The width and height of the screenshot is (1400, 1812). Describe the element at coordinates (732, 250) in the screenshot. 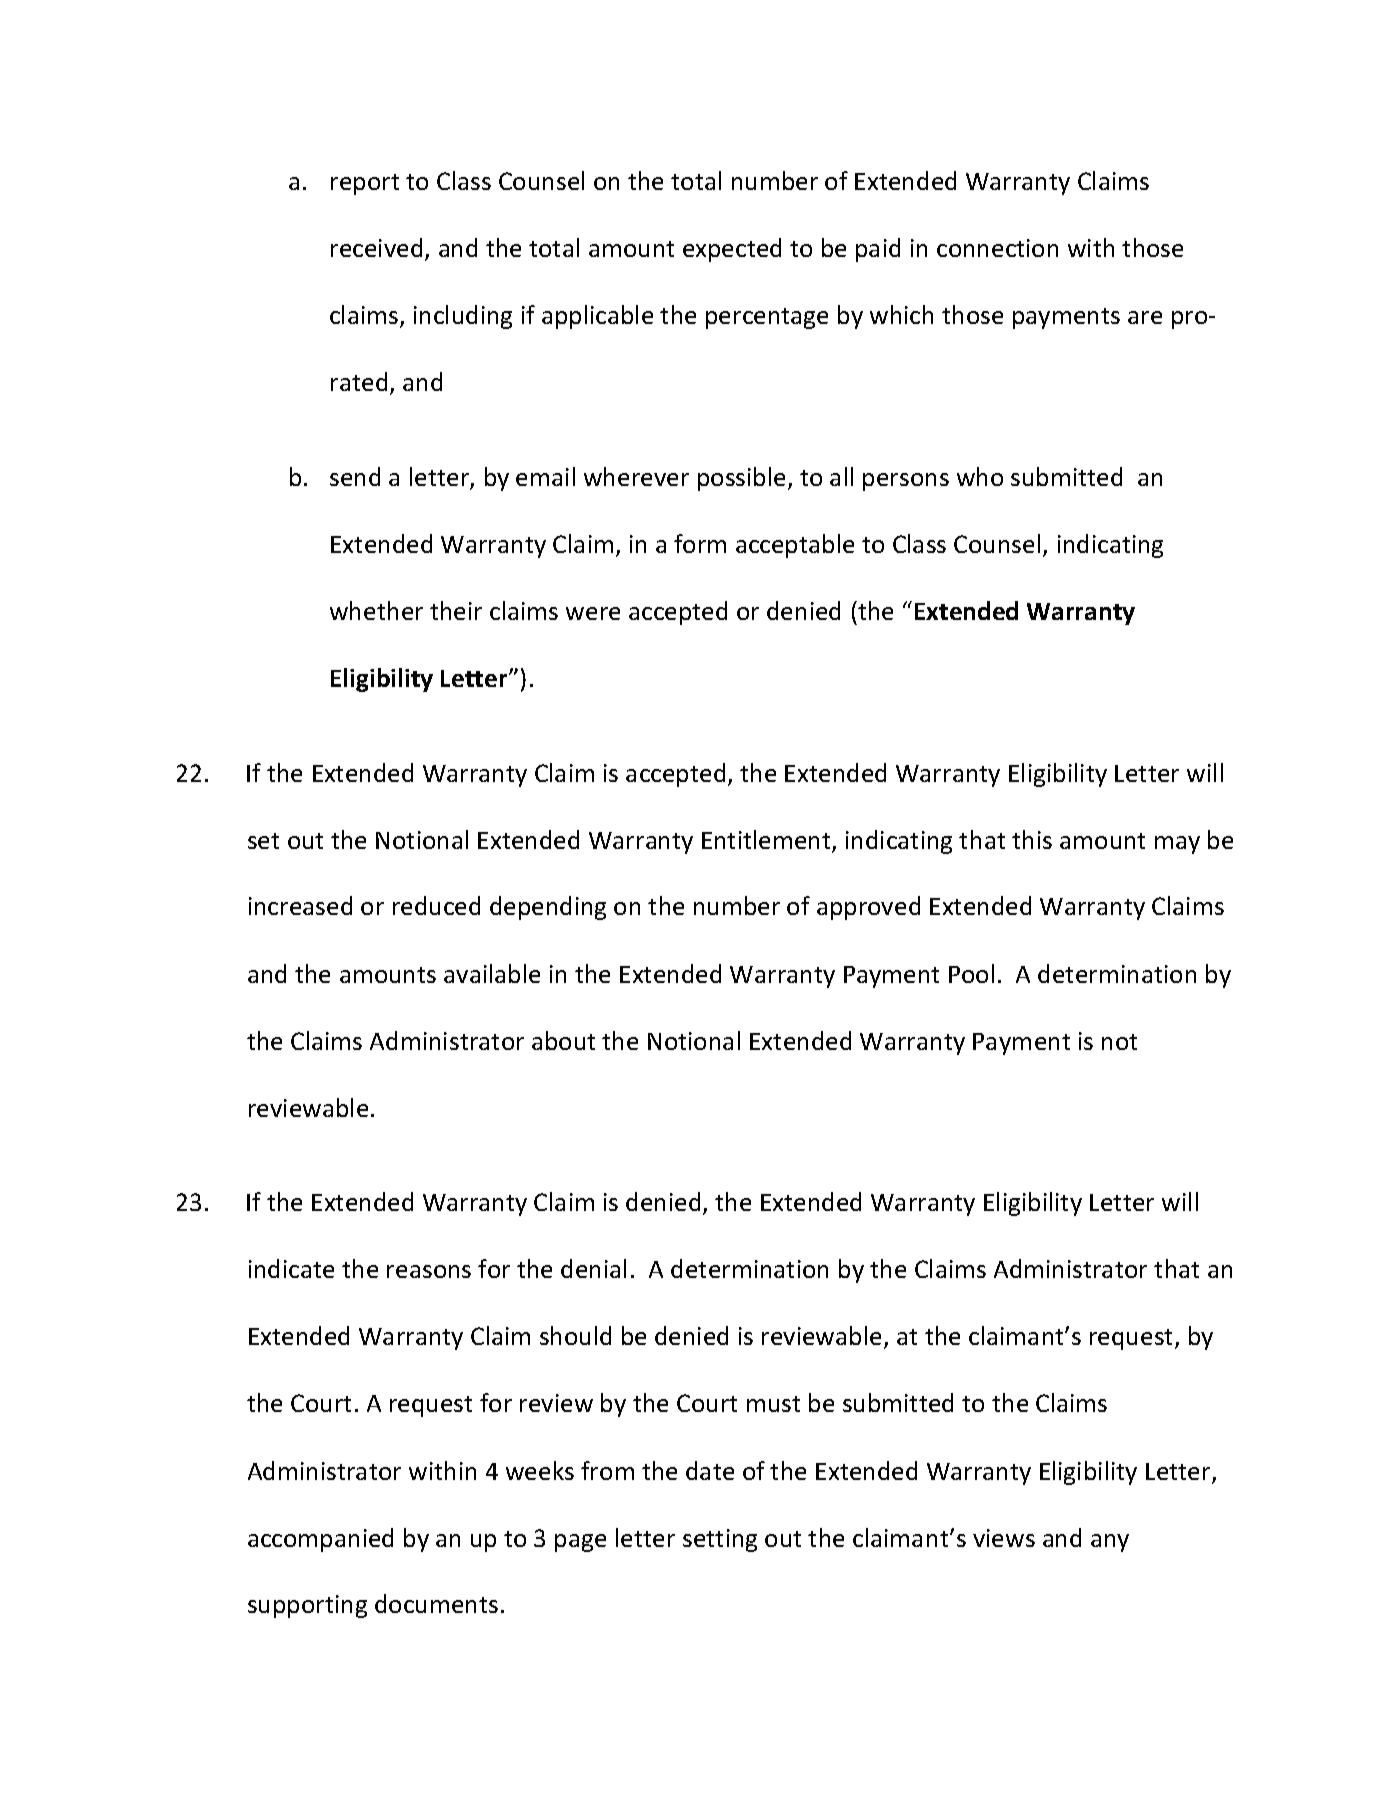

I see `expected` at that location.
